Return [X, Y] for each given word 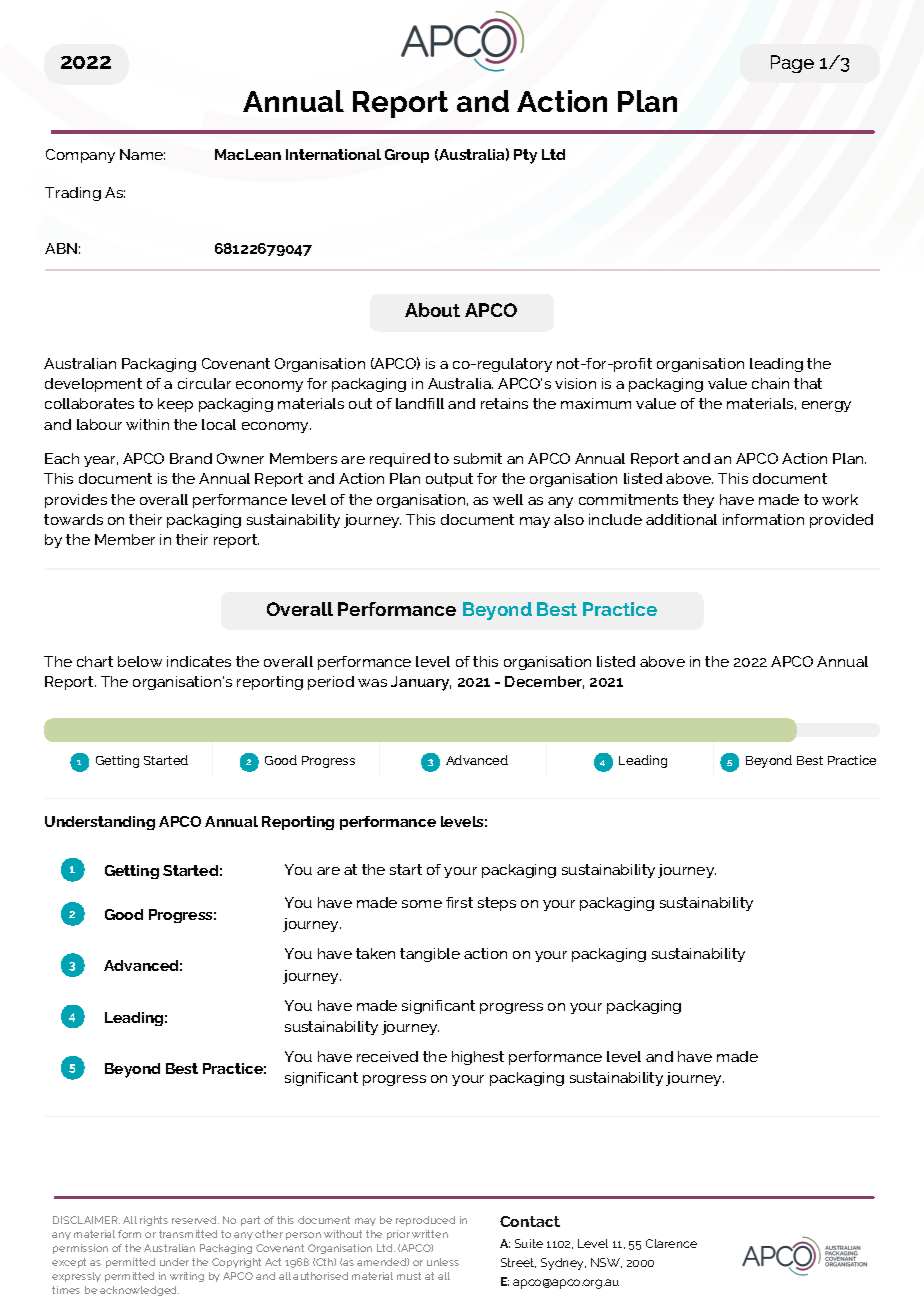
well [508, 499]
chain [770, 383]
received [387, 1056]
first [459, 902]
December [544, 682]
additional [681, 519]
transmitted [188, 1234]
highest [478, 1058]
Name [142, 154]
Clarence [671, 1243]
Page [792, 64]
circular [204, 383]
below [140, 661]
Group [407, 156]
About [432, 310]
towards [73, 519]
